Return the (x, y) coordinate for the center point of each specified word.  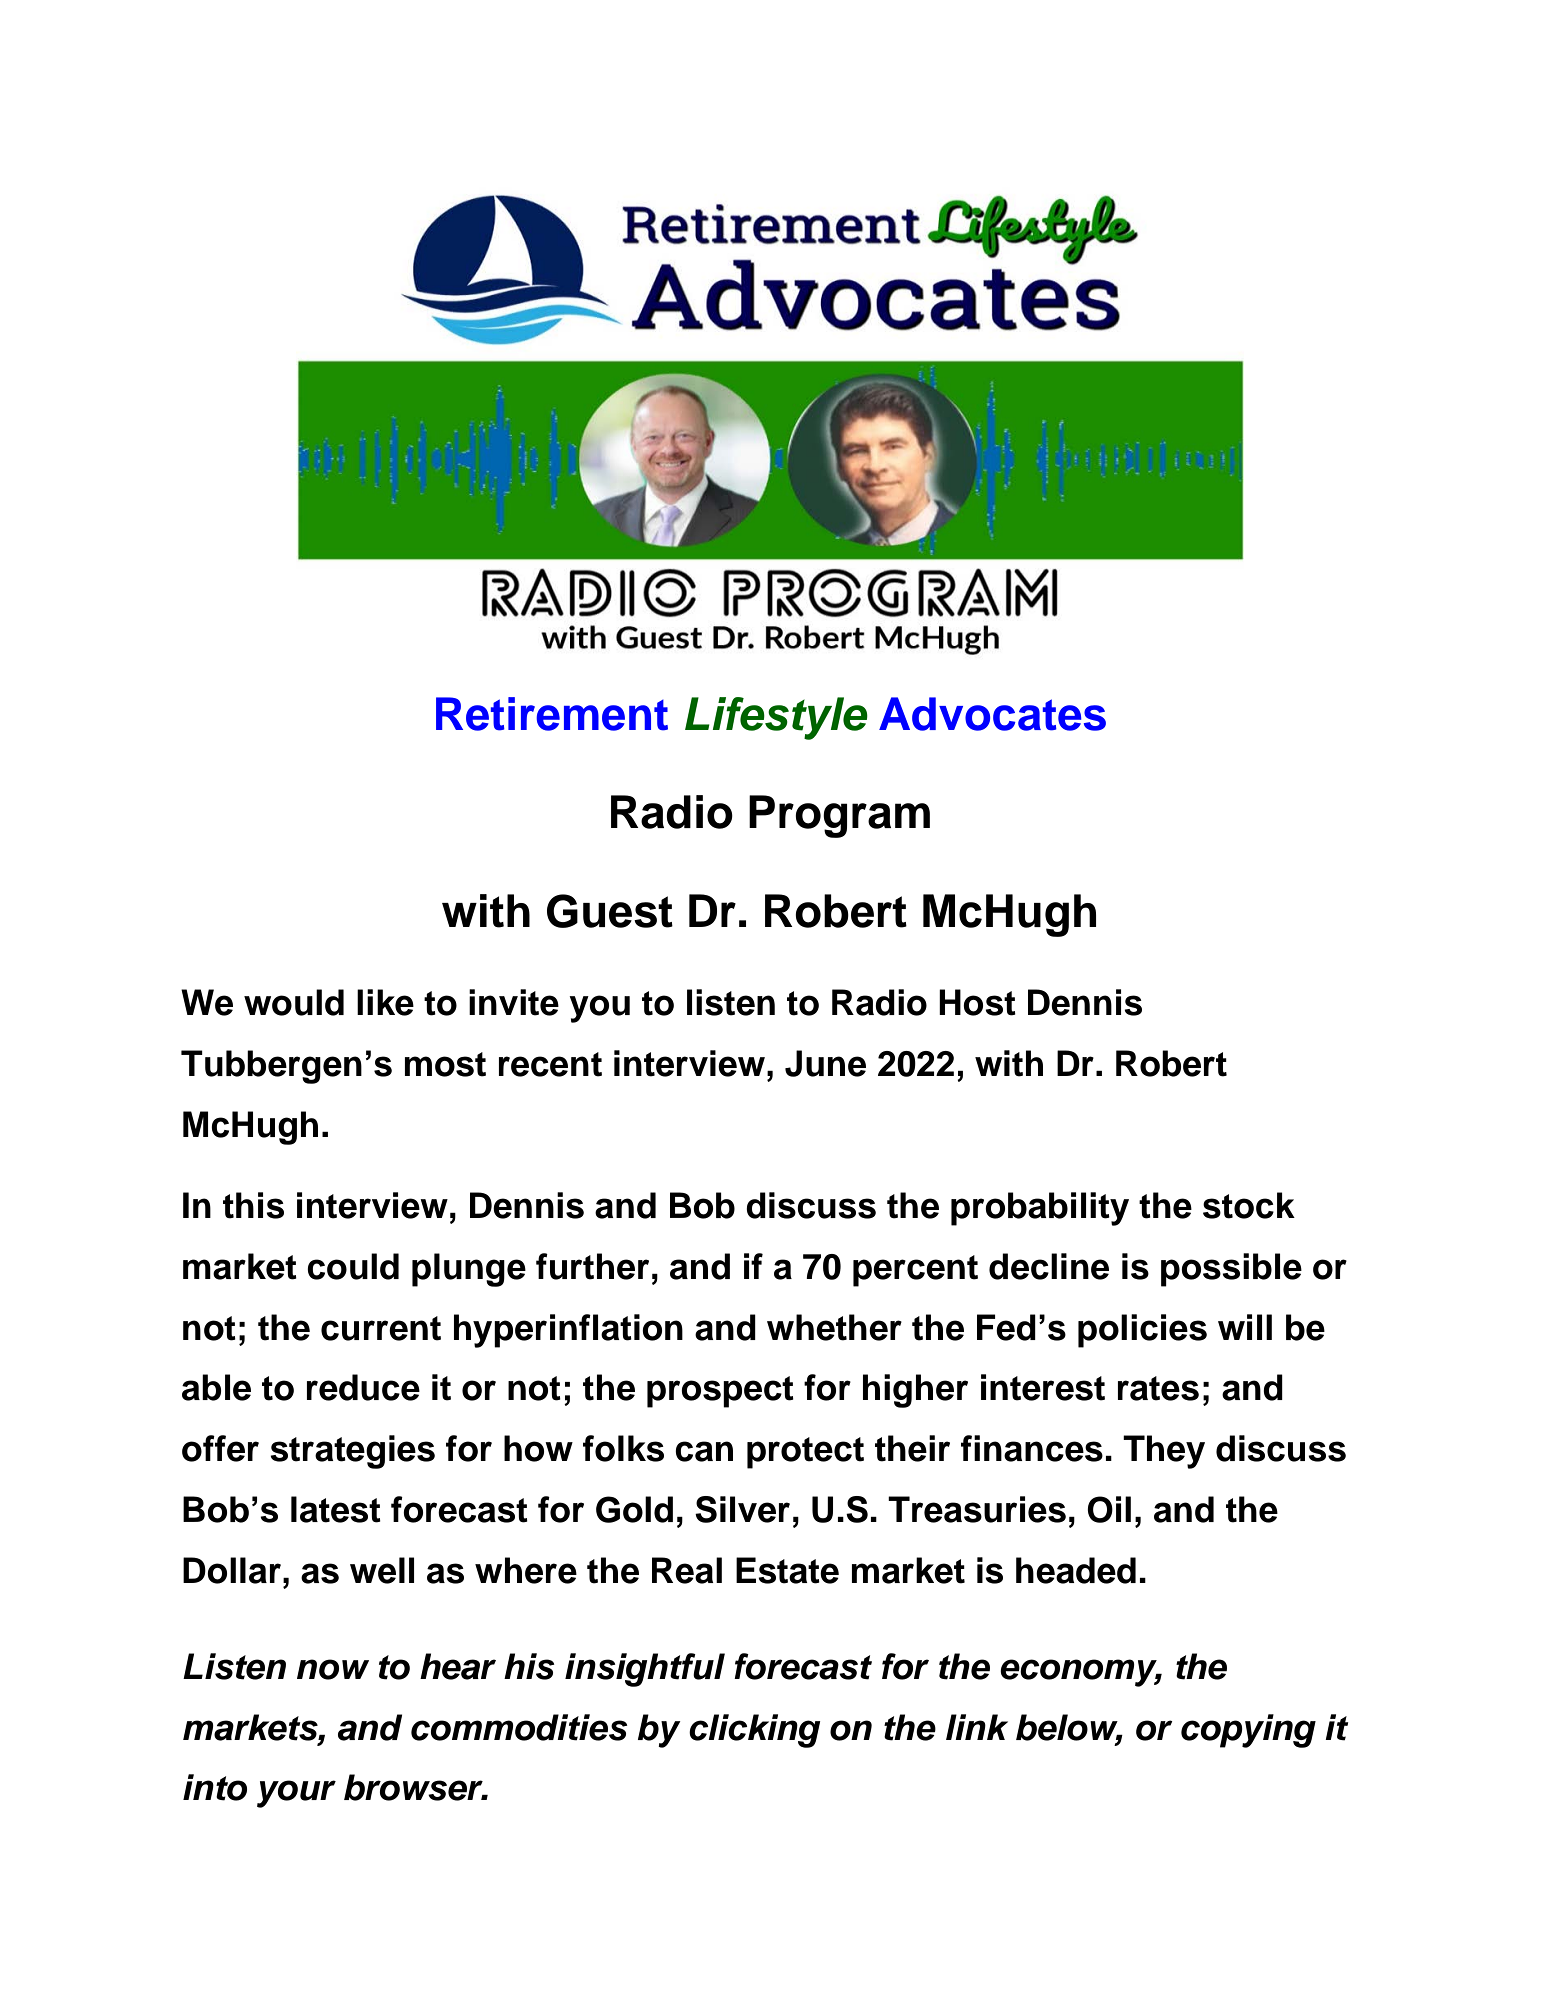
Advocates (992, 714)
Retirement (552, 714)
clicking (755, 1731)
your (296, 1794)
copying (1248, 1731)
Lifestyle (776, 718)
